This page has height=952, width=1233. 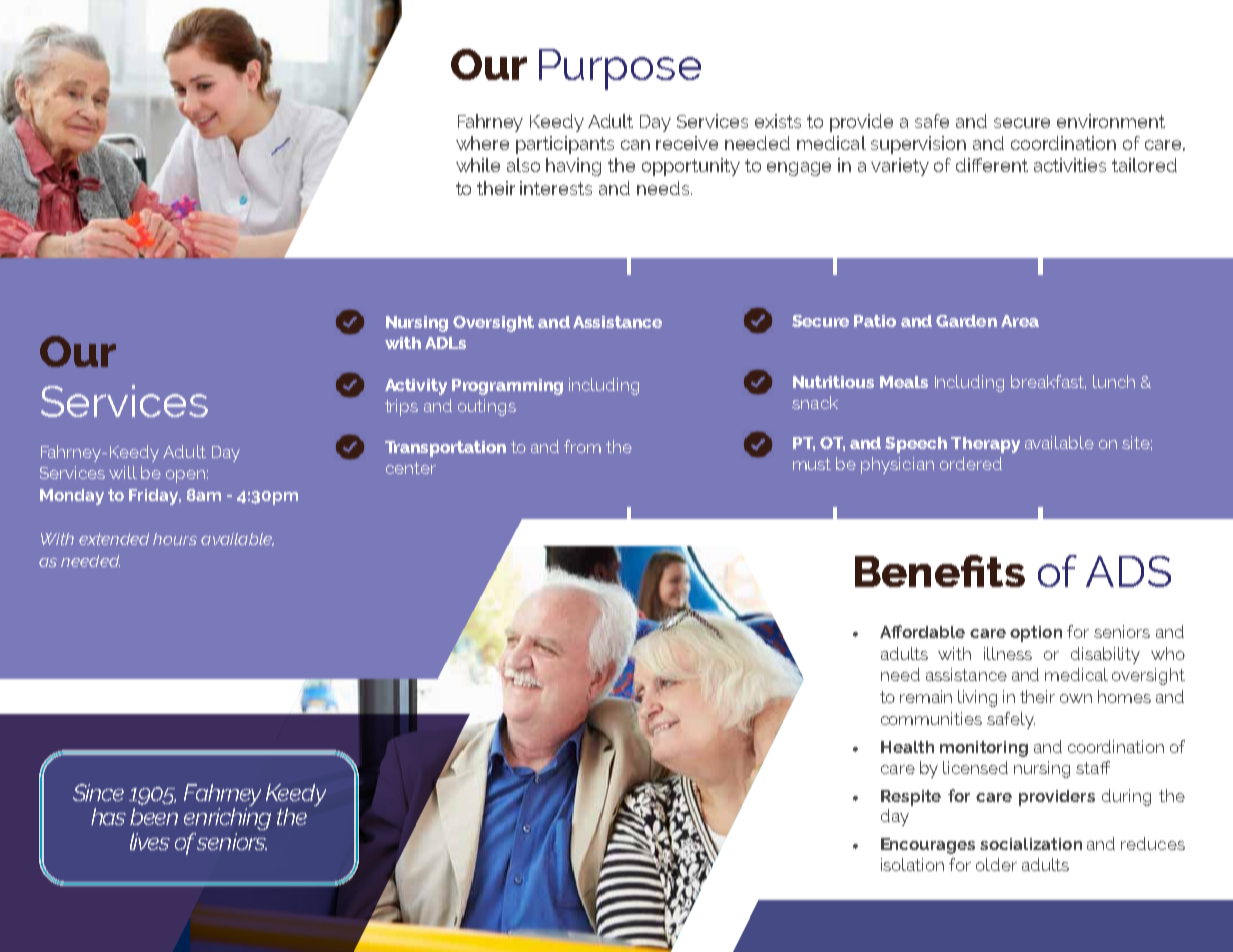 What do you see at coordinates (416, 387) in the page?
I see `Activity` at bounding box center [416, 387].
